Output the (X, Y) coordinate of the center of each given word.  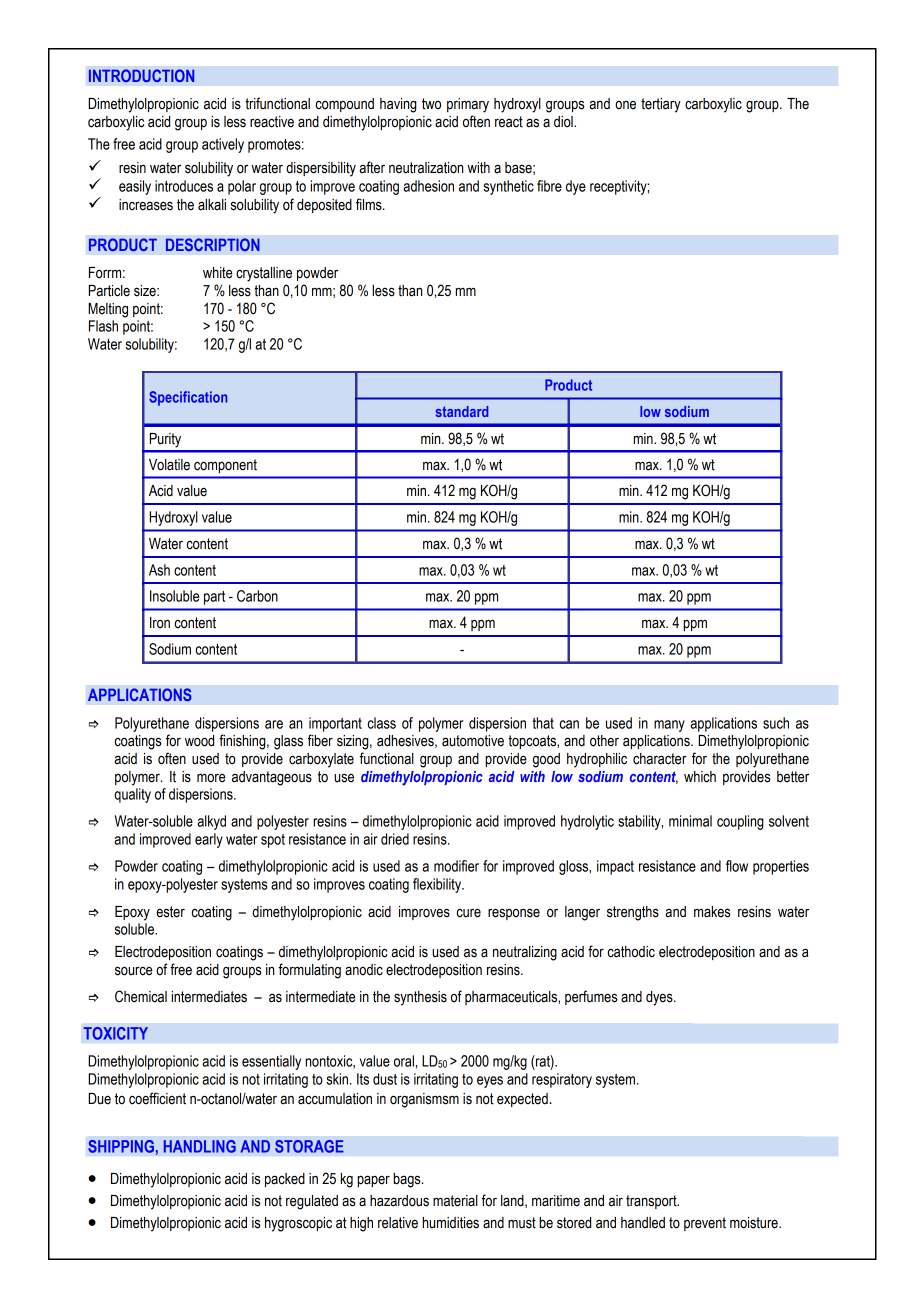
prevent (705, 1224)
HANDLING (200, 1146)
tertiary (661, 105)
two (431, 104)
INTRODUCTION (142, 76)
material (455, 1201)
